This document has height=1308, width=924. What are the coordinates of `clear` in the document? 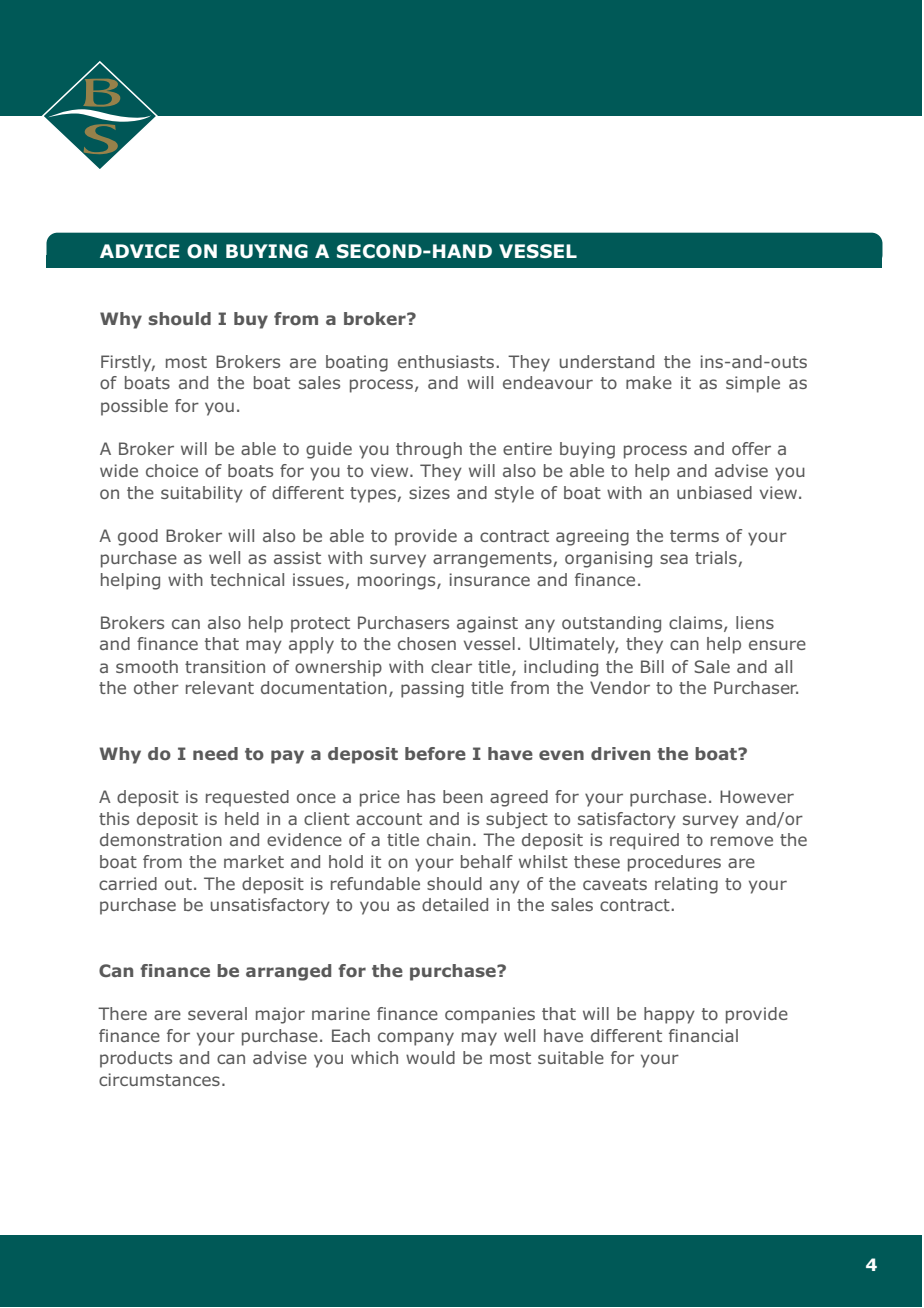 It's located at (451, 666).
